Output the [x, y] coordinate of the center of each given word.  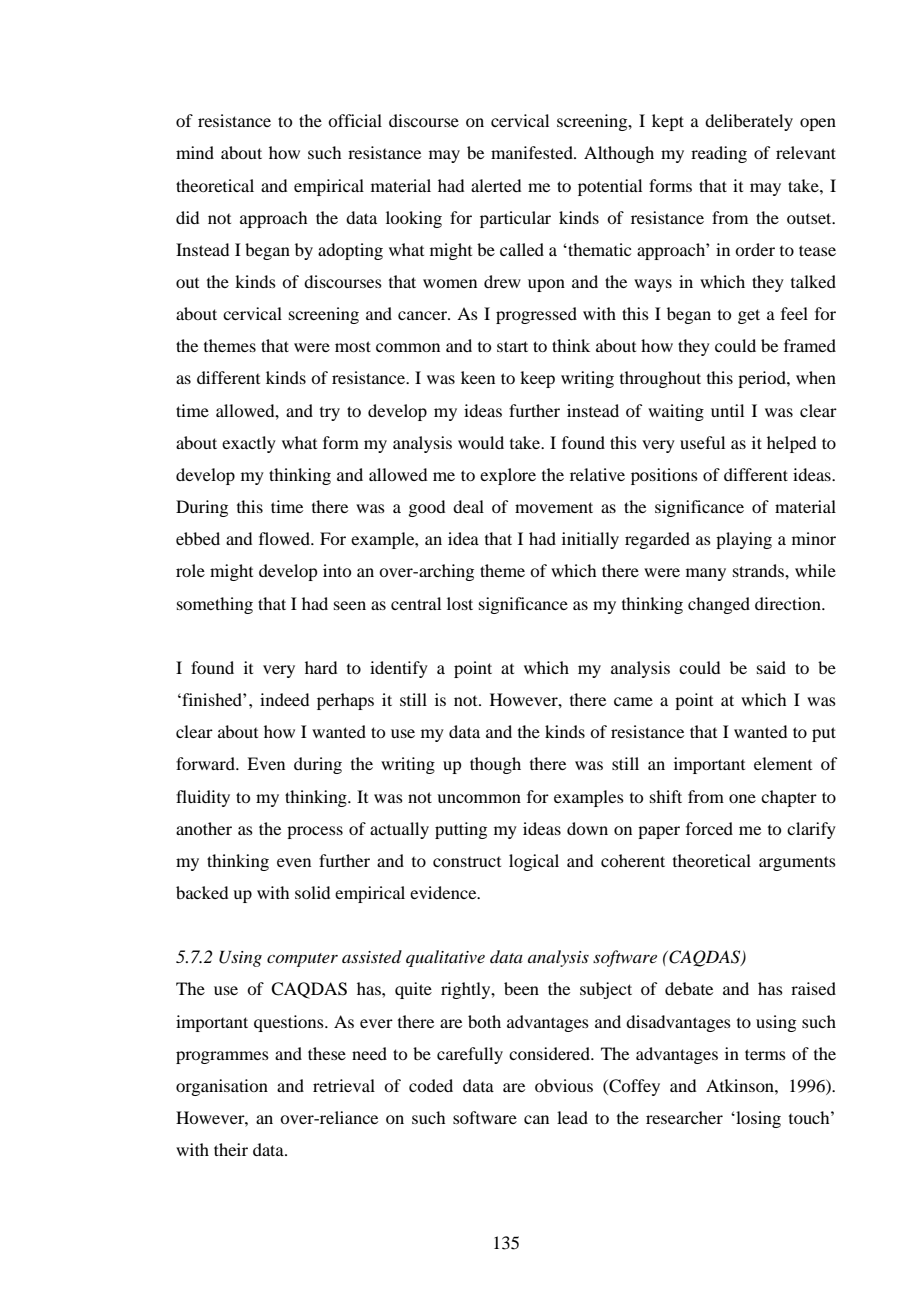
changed [719, 605]
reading [719, 154]
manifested [533, 152]
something [215, 605]
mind [195, 152]
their [231, 1149]
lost [460, 603]
